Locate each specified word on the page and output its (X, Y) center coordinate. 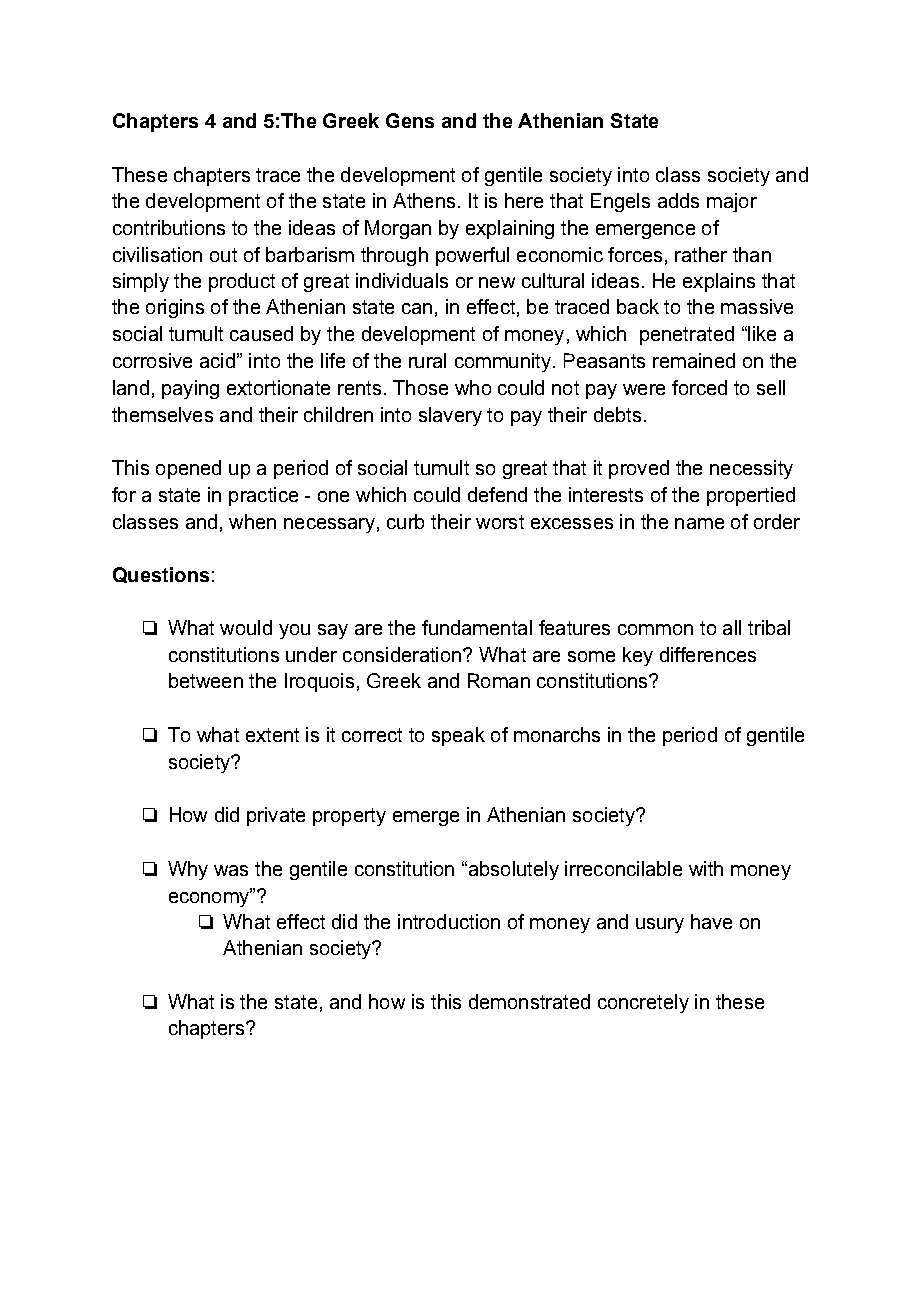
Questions (161, 575)
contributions (169, 227)
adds (678, 200)
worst (500, 522)
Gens (410, 120)
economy (210, 898)
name (699, 523)
